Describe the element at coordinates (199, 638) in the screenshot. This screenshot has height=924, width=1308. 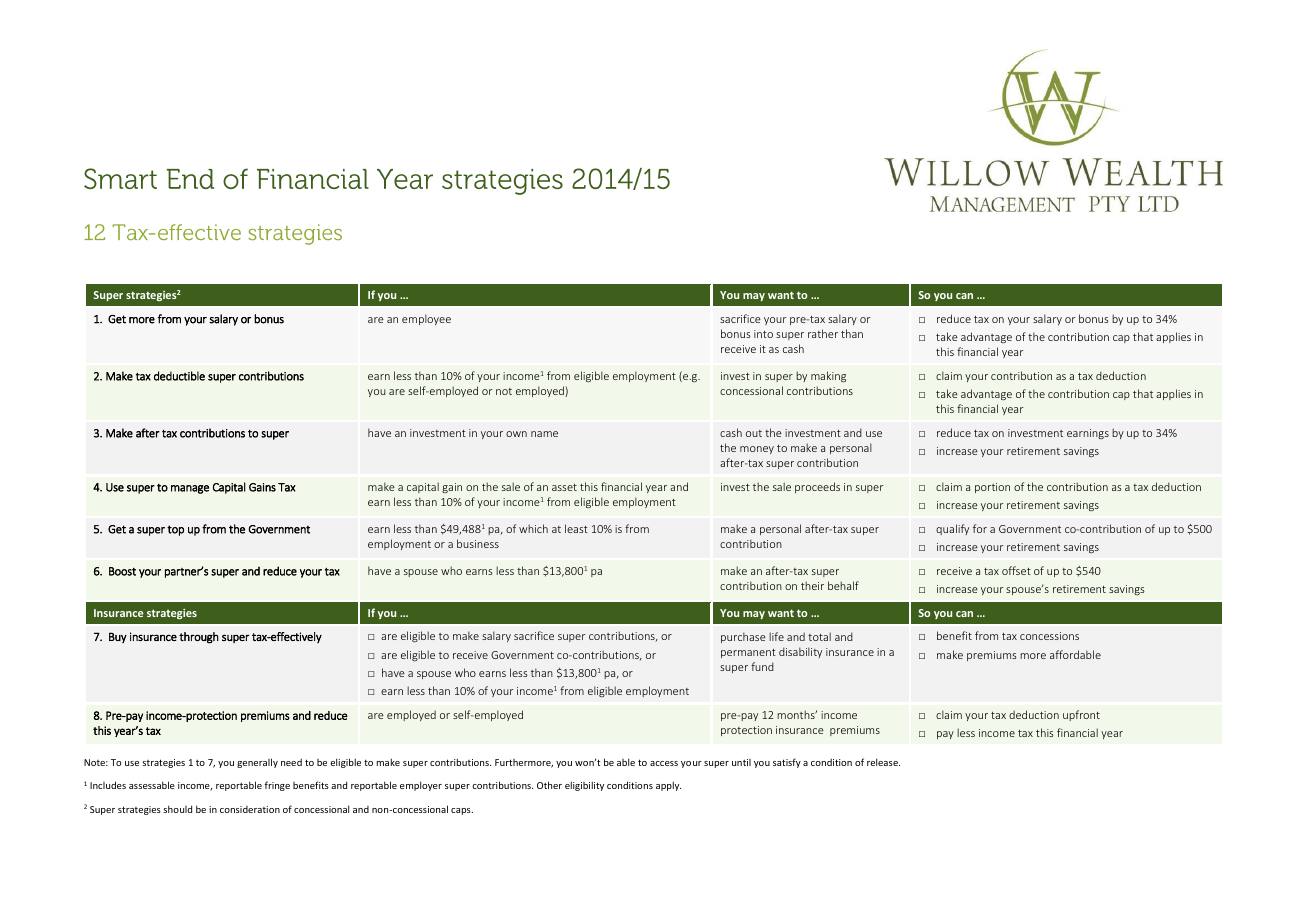
I see `through` at that location.
